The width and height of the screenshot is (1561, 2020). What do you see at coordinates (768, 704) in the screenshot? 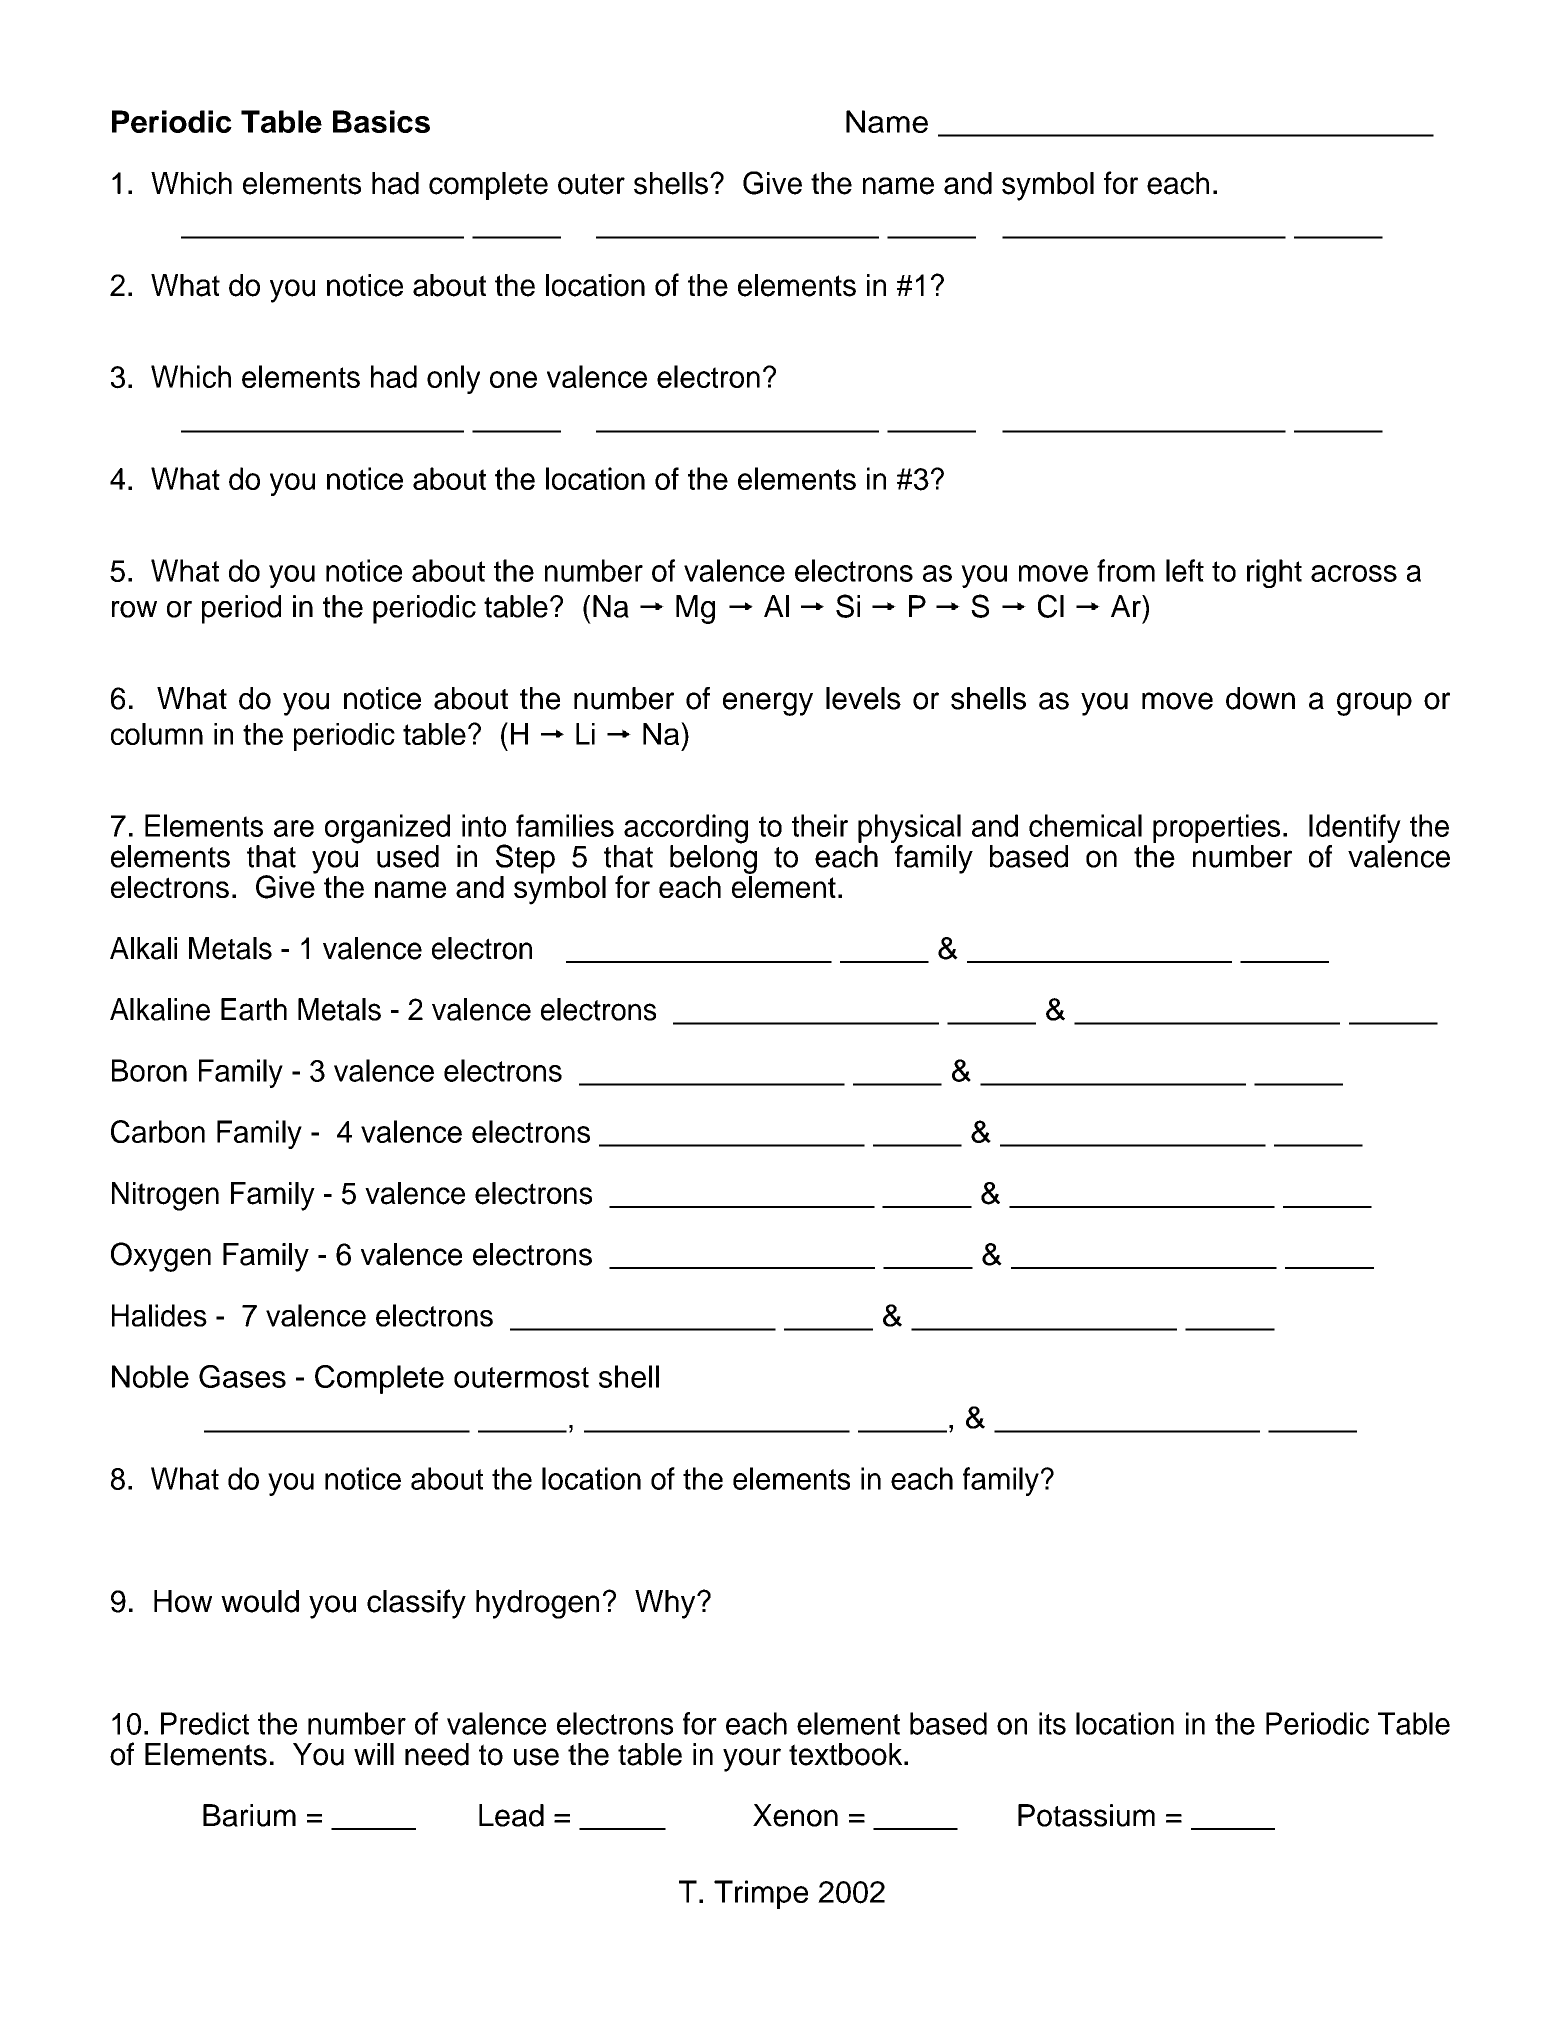
I see `energy` at bounding box center [768, 704].
